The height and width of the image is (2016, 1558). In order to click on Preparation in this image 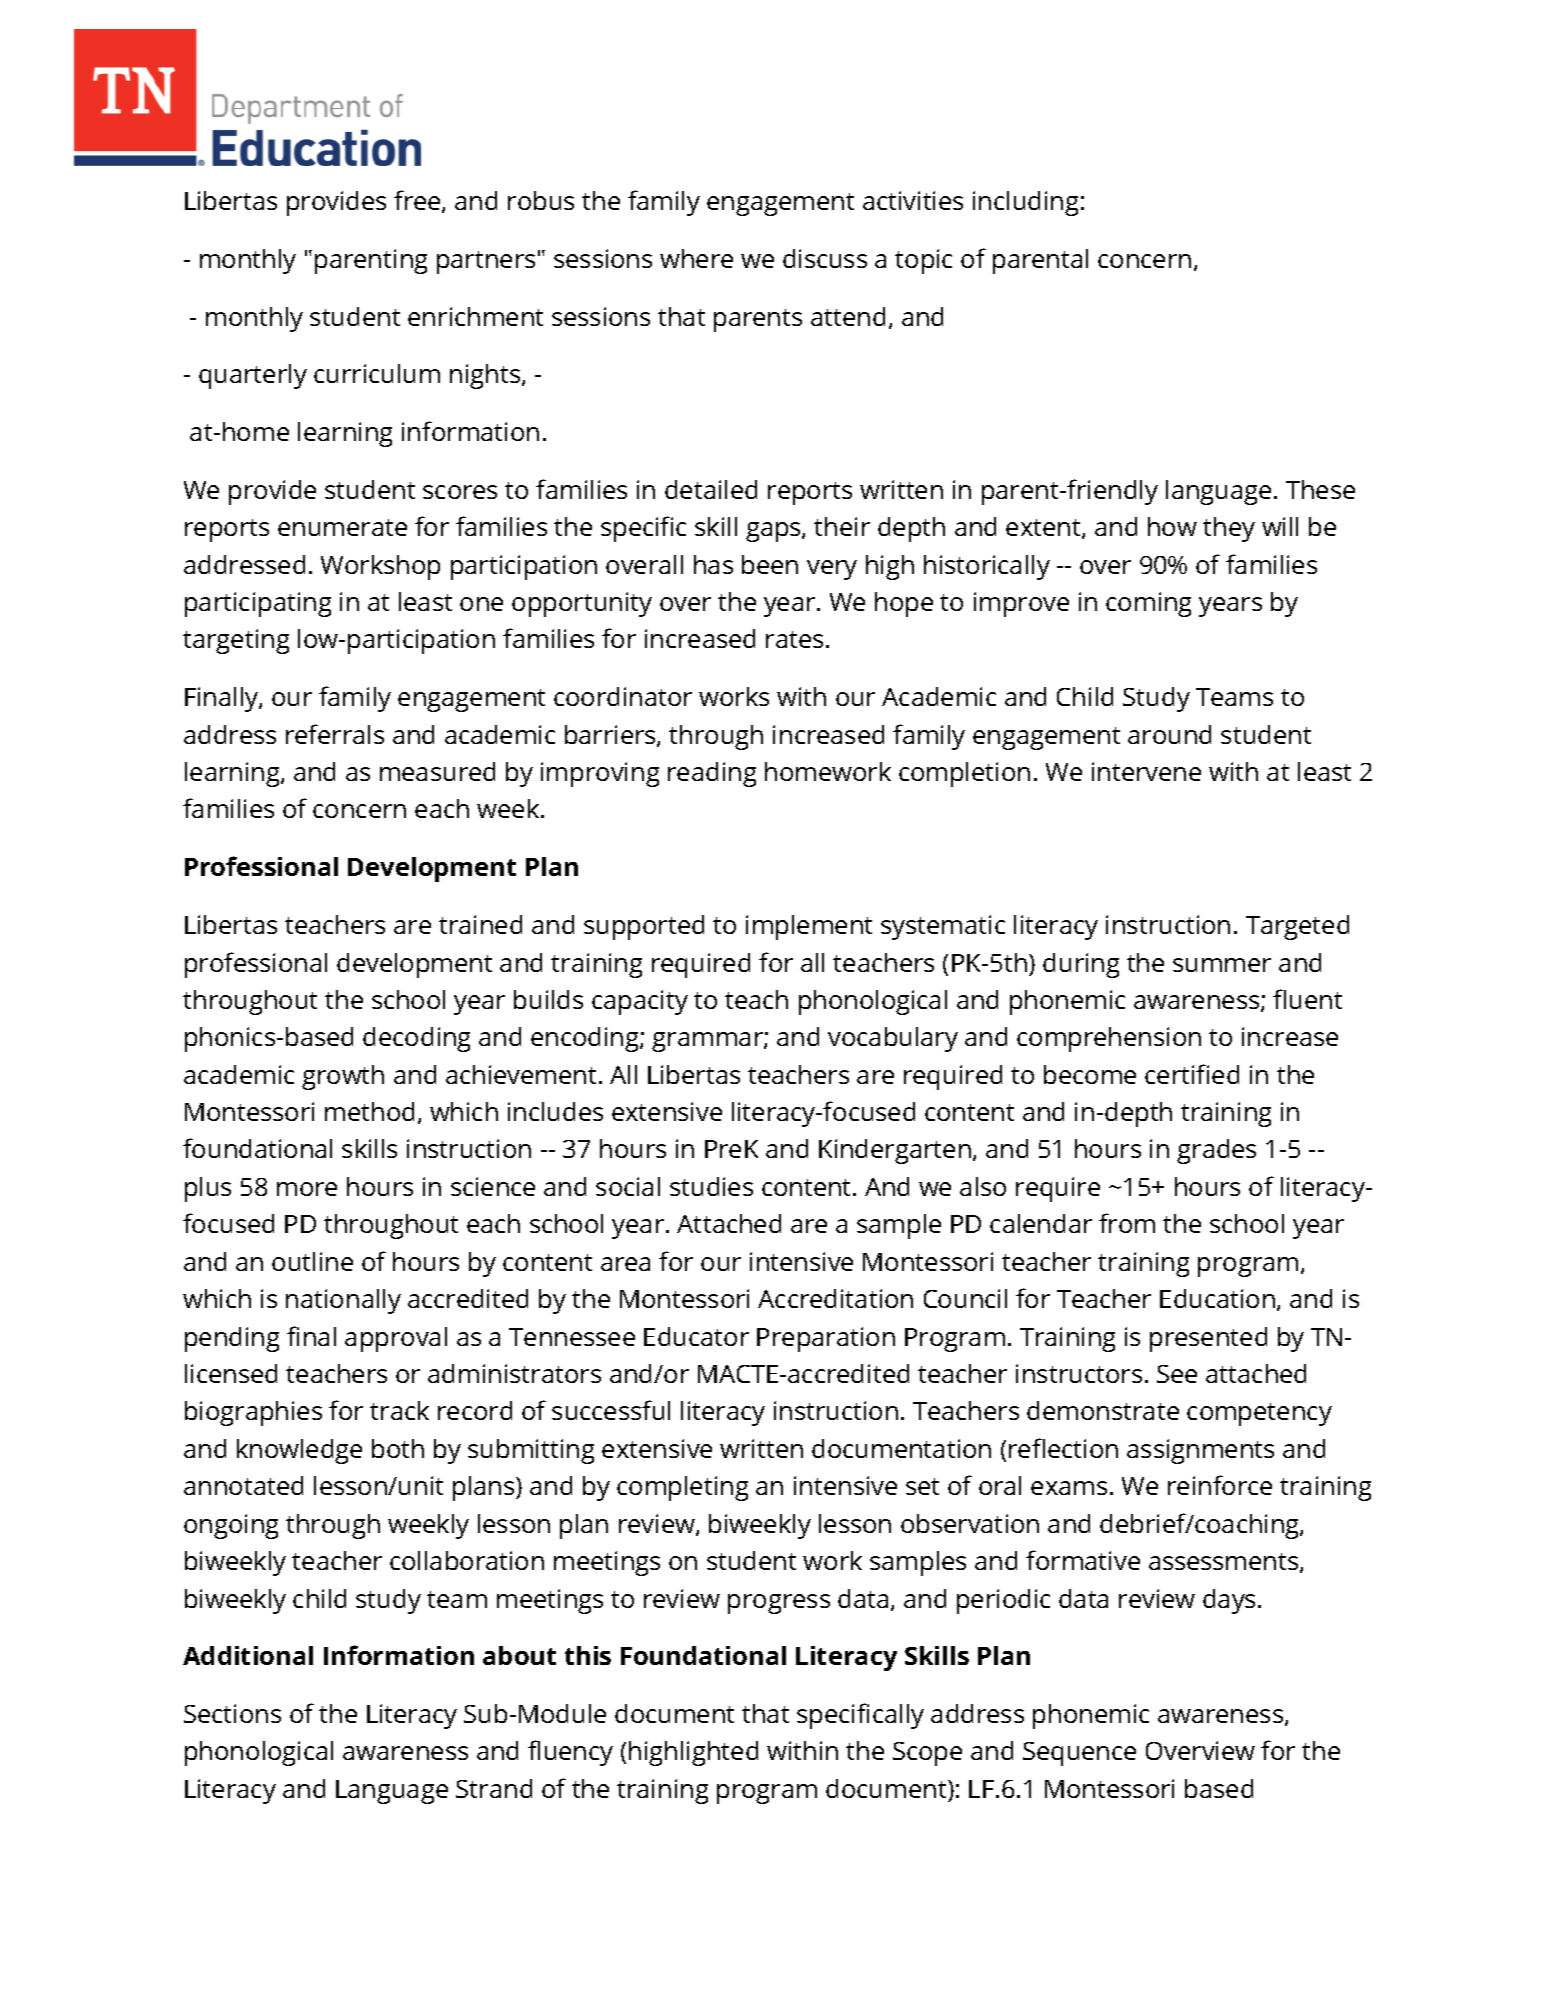, I will do `click(826, 1339)`.
